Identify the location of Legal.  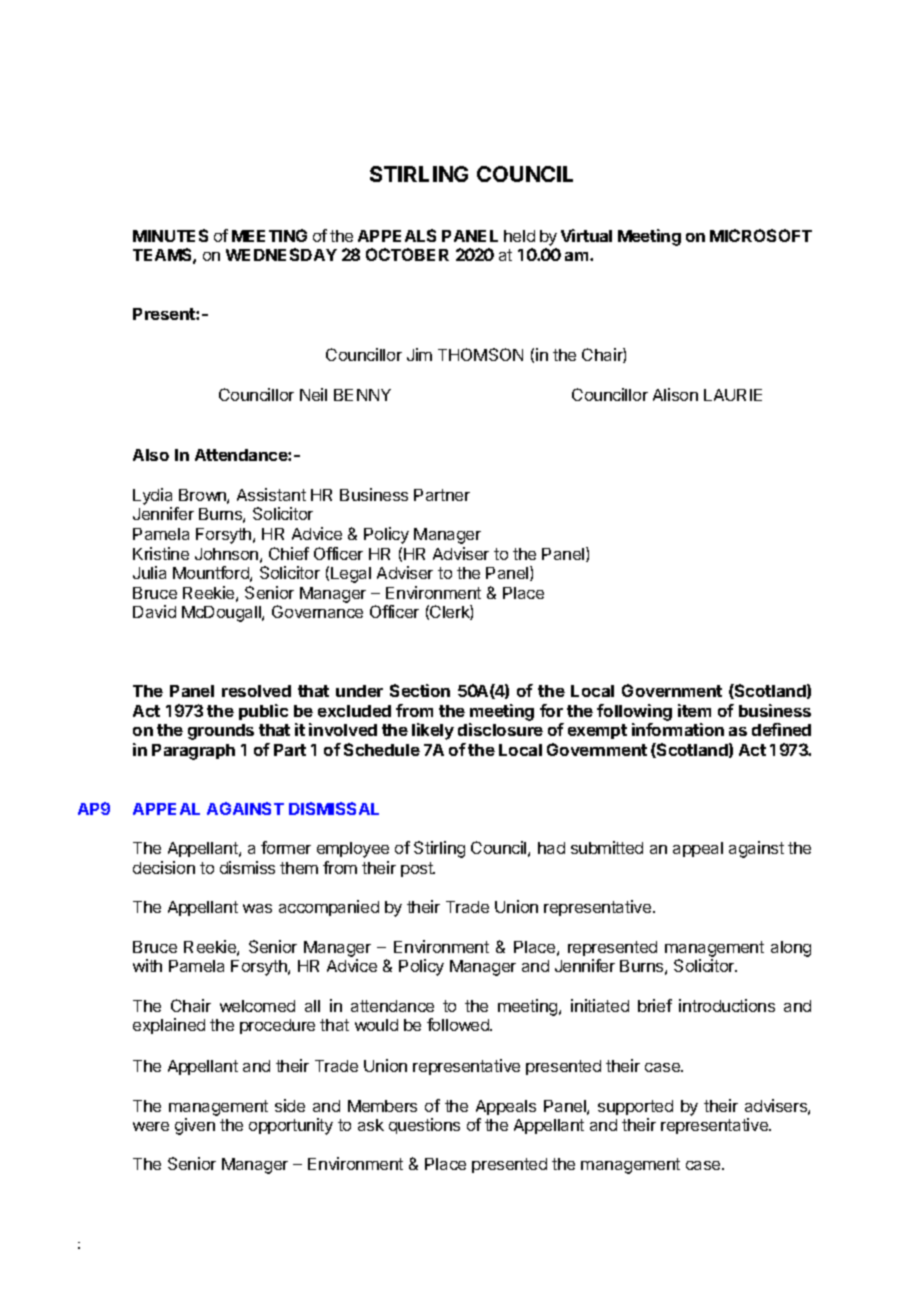
(351, 575).
